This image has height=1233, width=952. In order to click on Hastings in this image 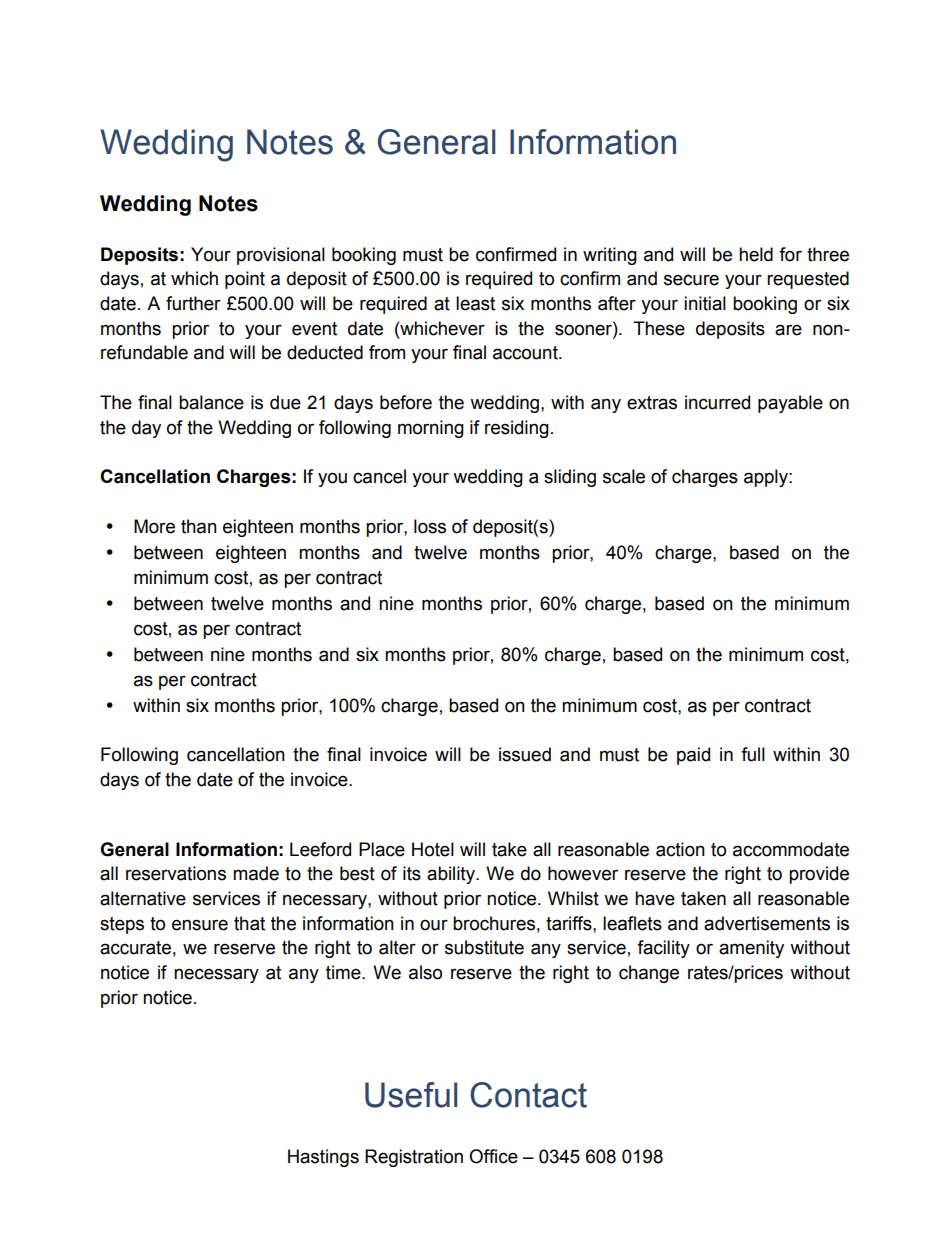, I will do `click(323, 1158)`.
